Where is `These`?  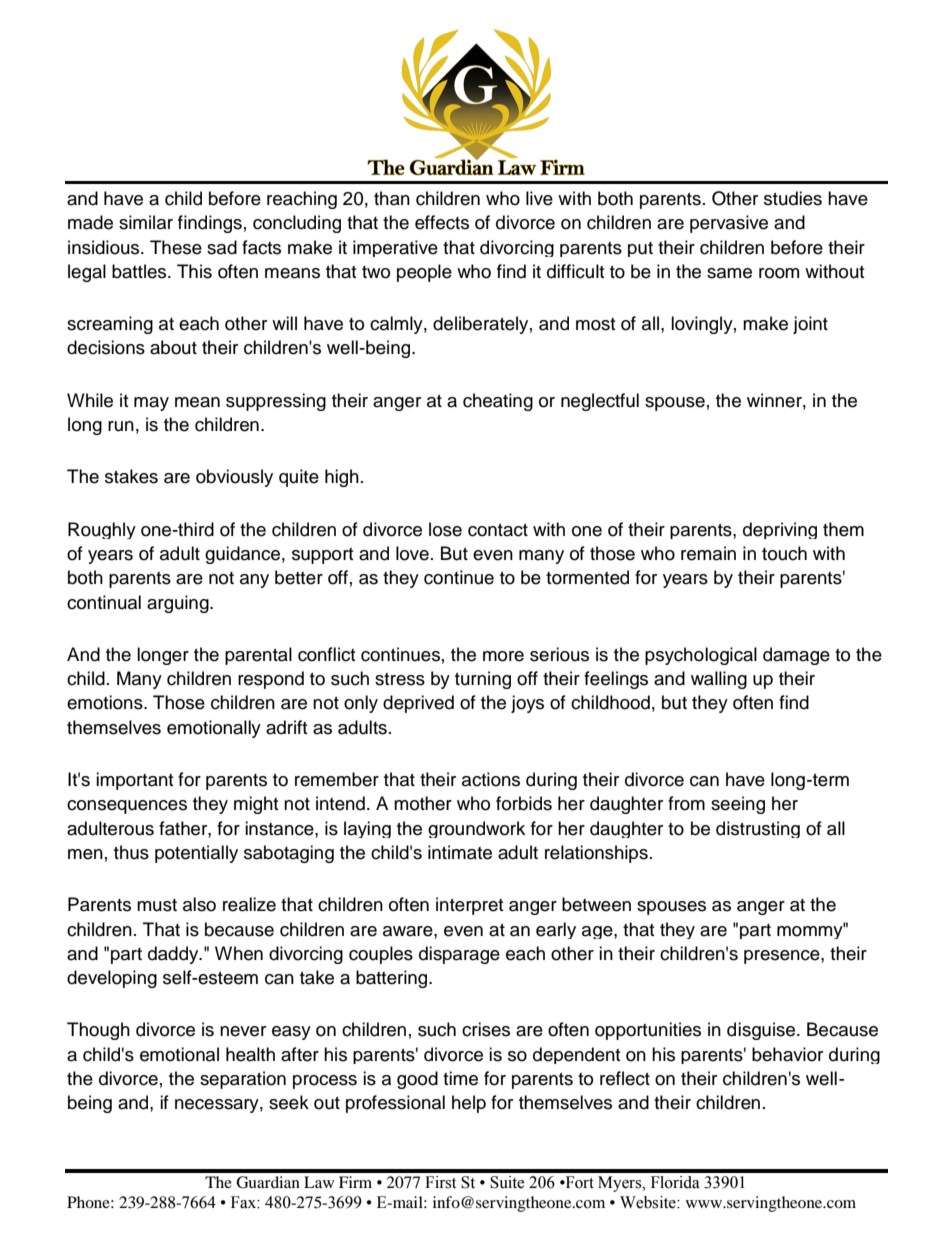
These is located at coordinates (176, 247).
